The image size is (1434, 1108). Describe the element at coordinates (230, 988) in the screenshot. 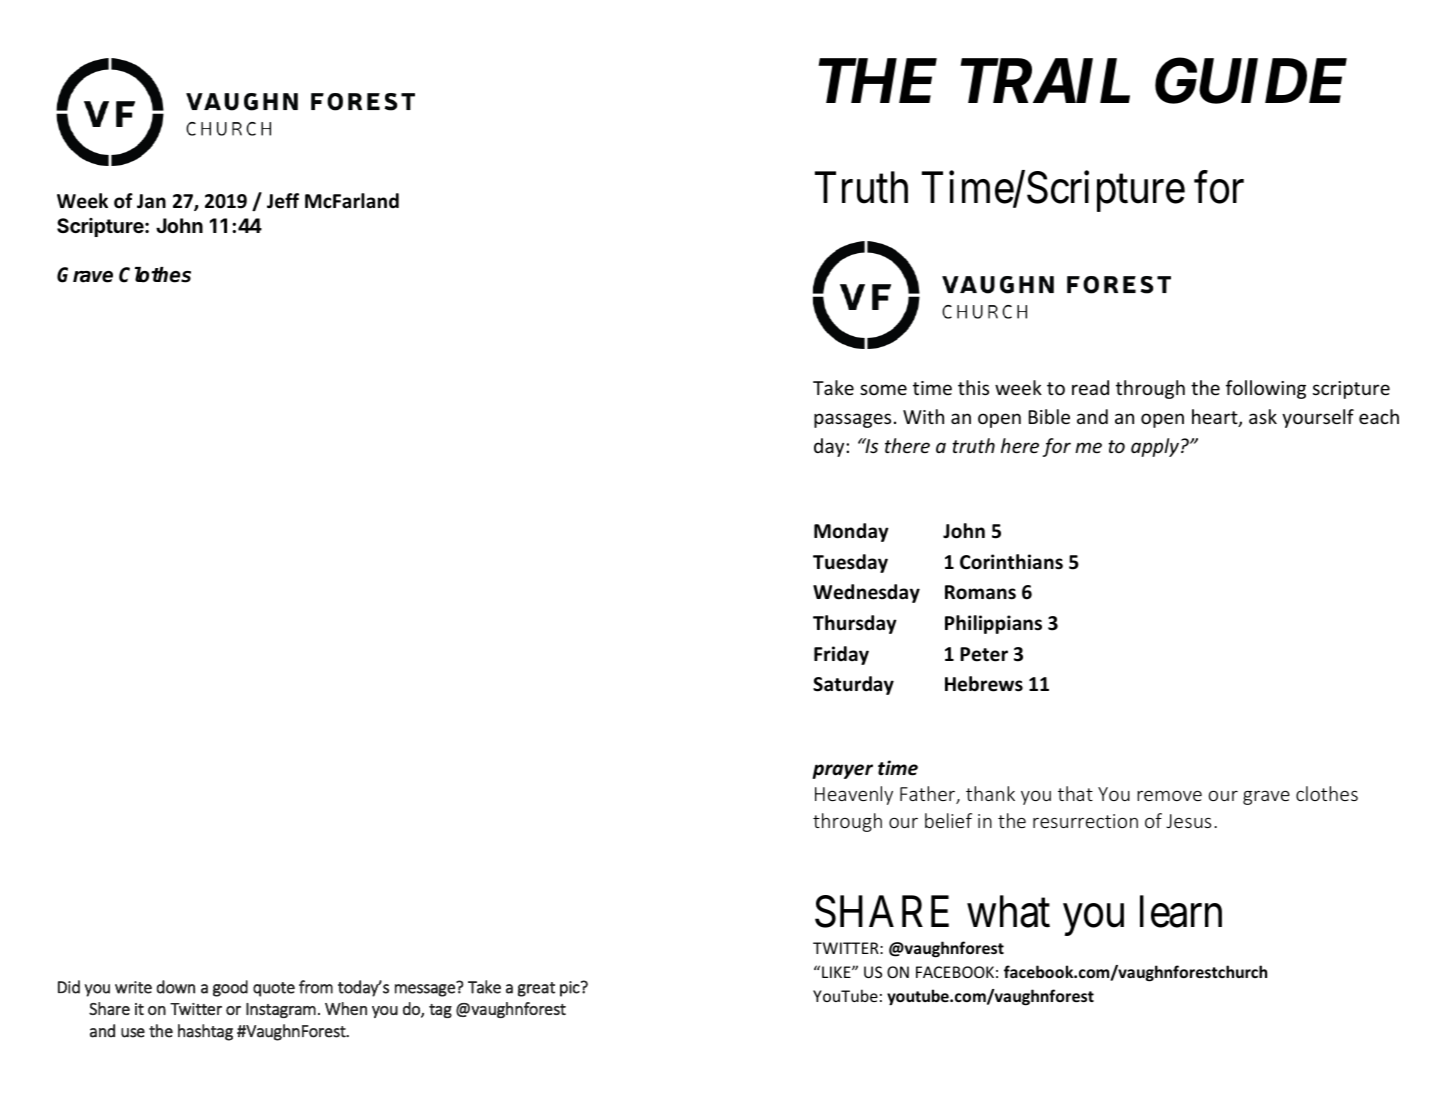

I see `good` at that location.
